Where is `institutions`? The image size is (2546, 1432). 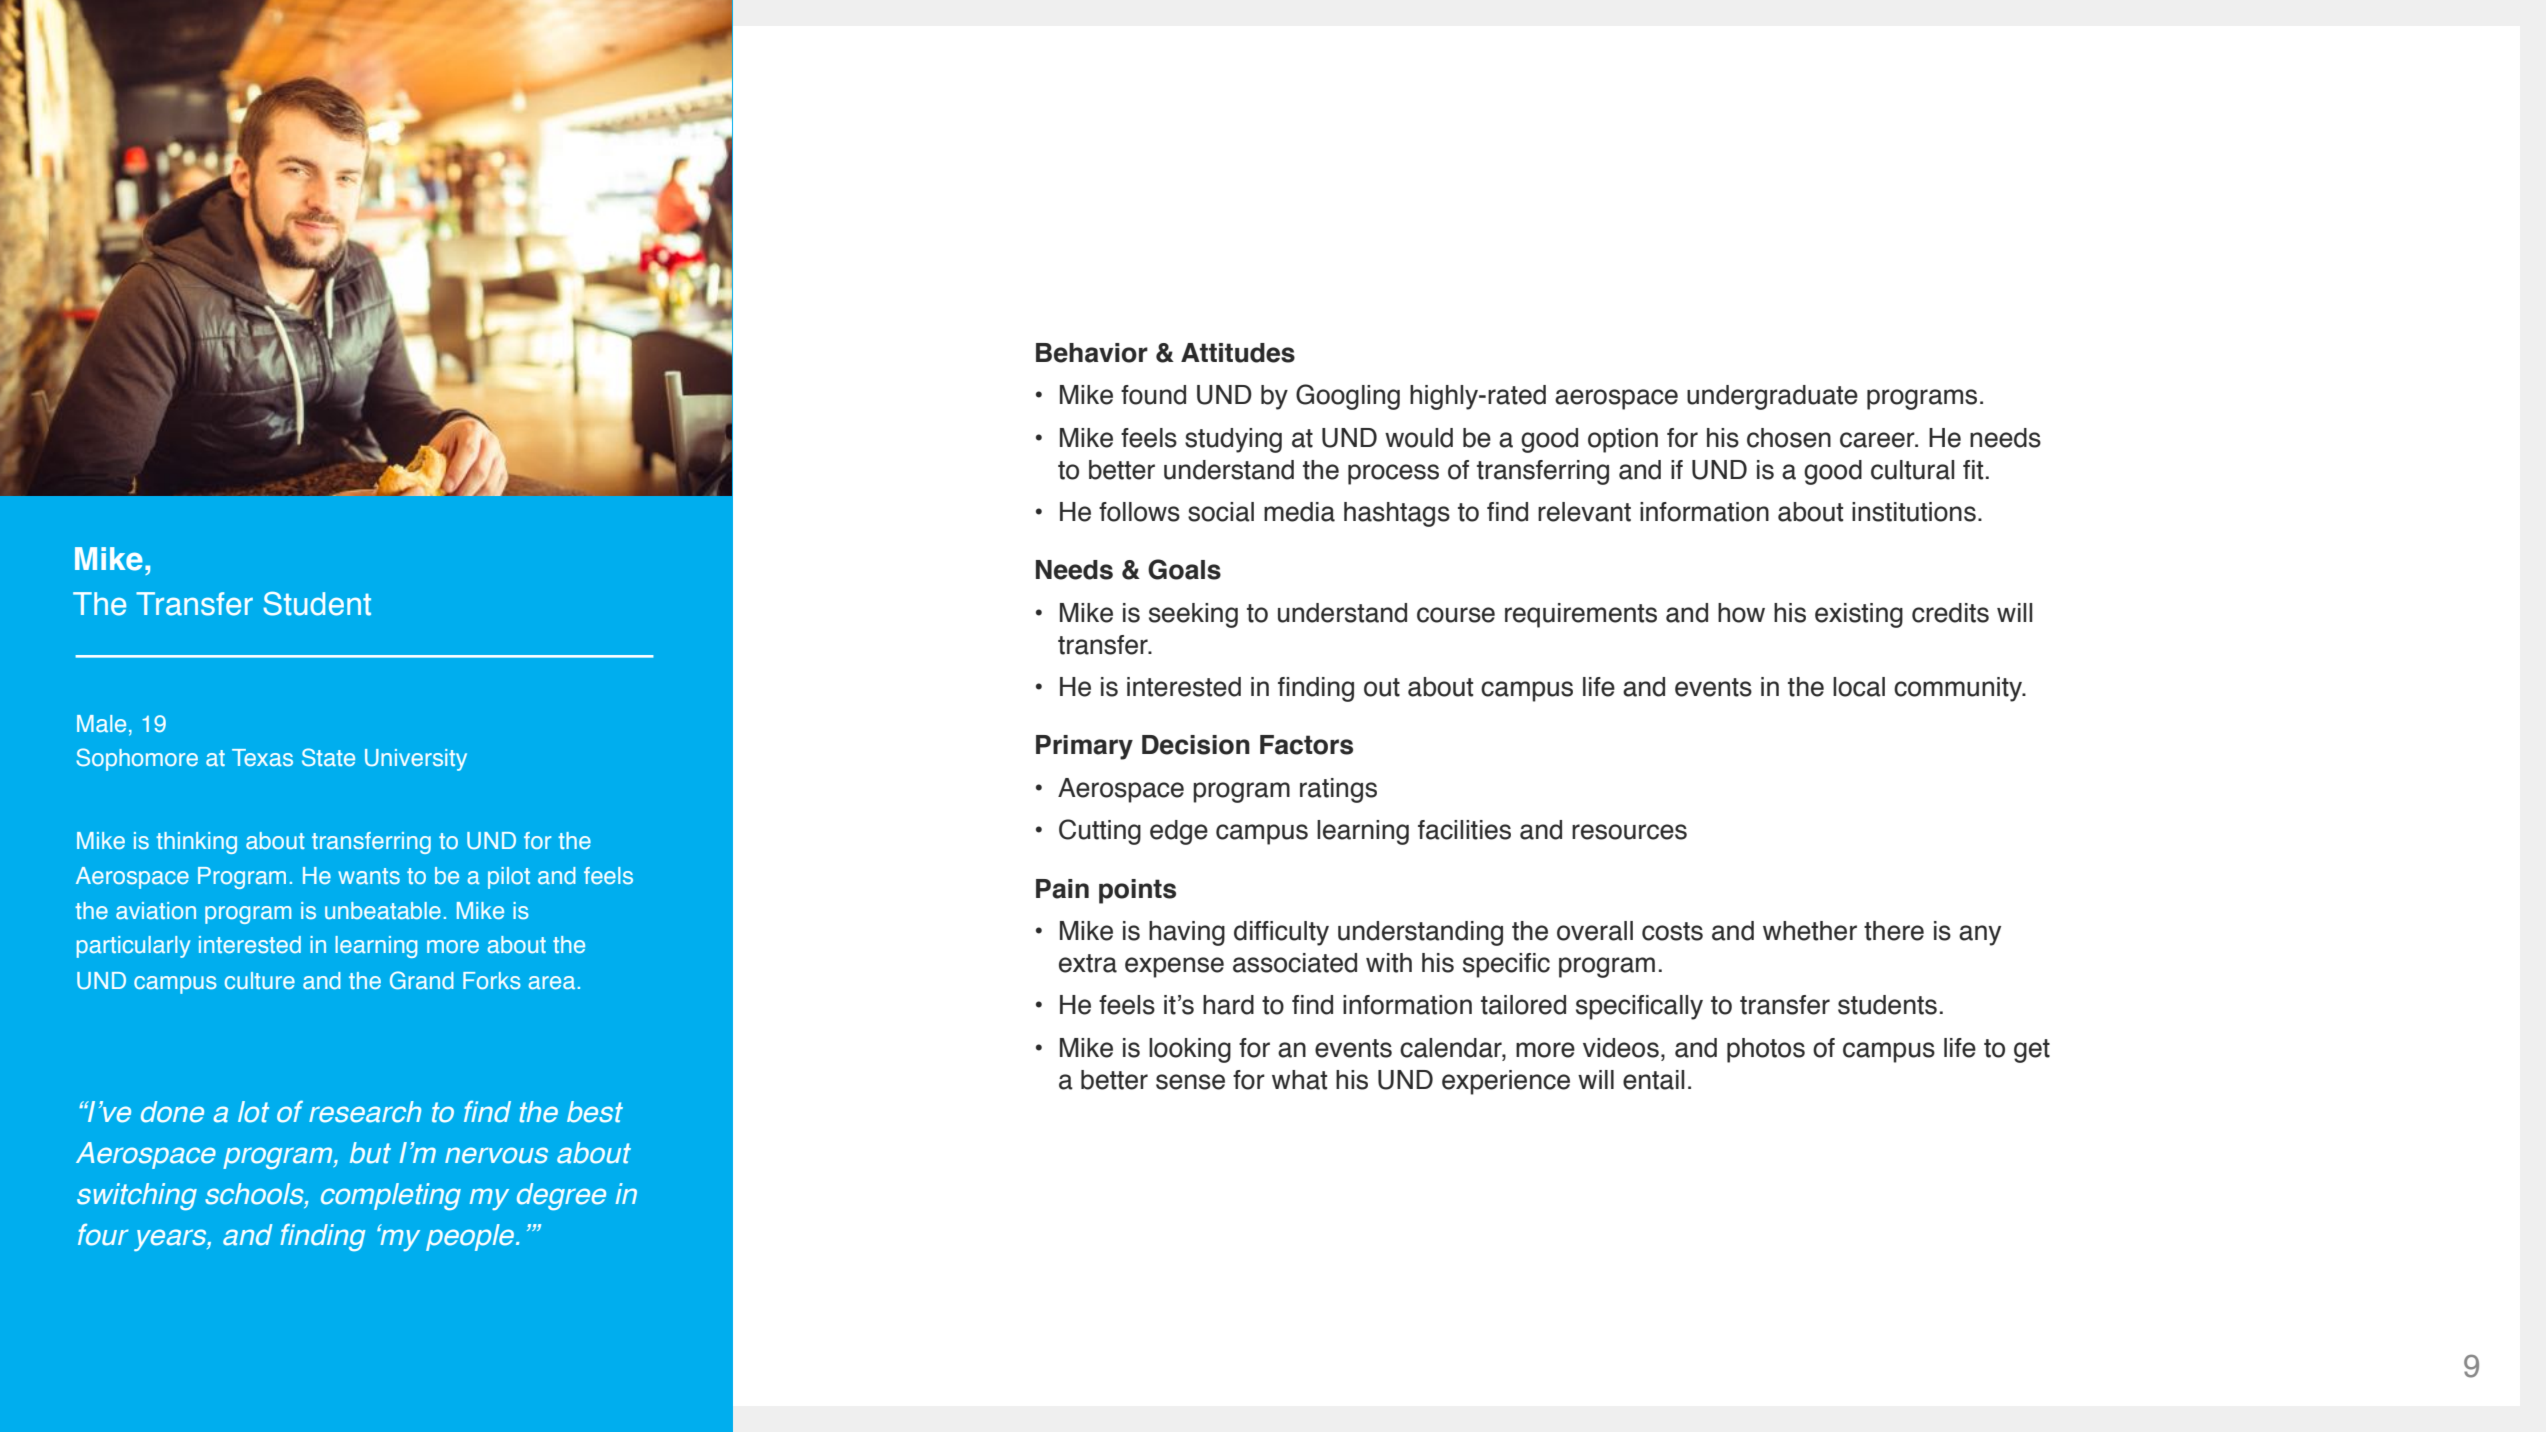 institutions is located at coordinates (1914, 512).
